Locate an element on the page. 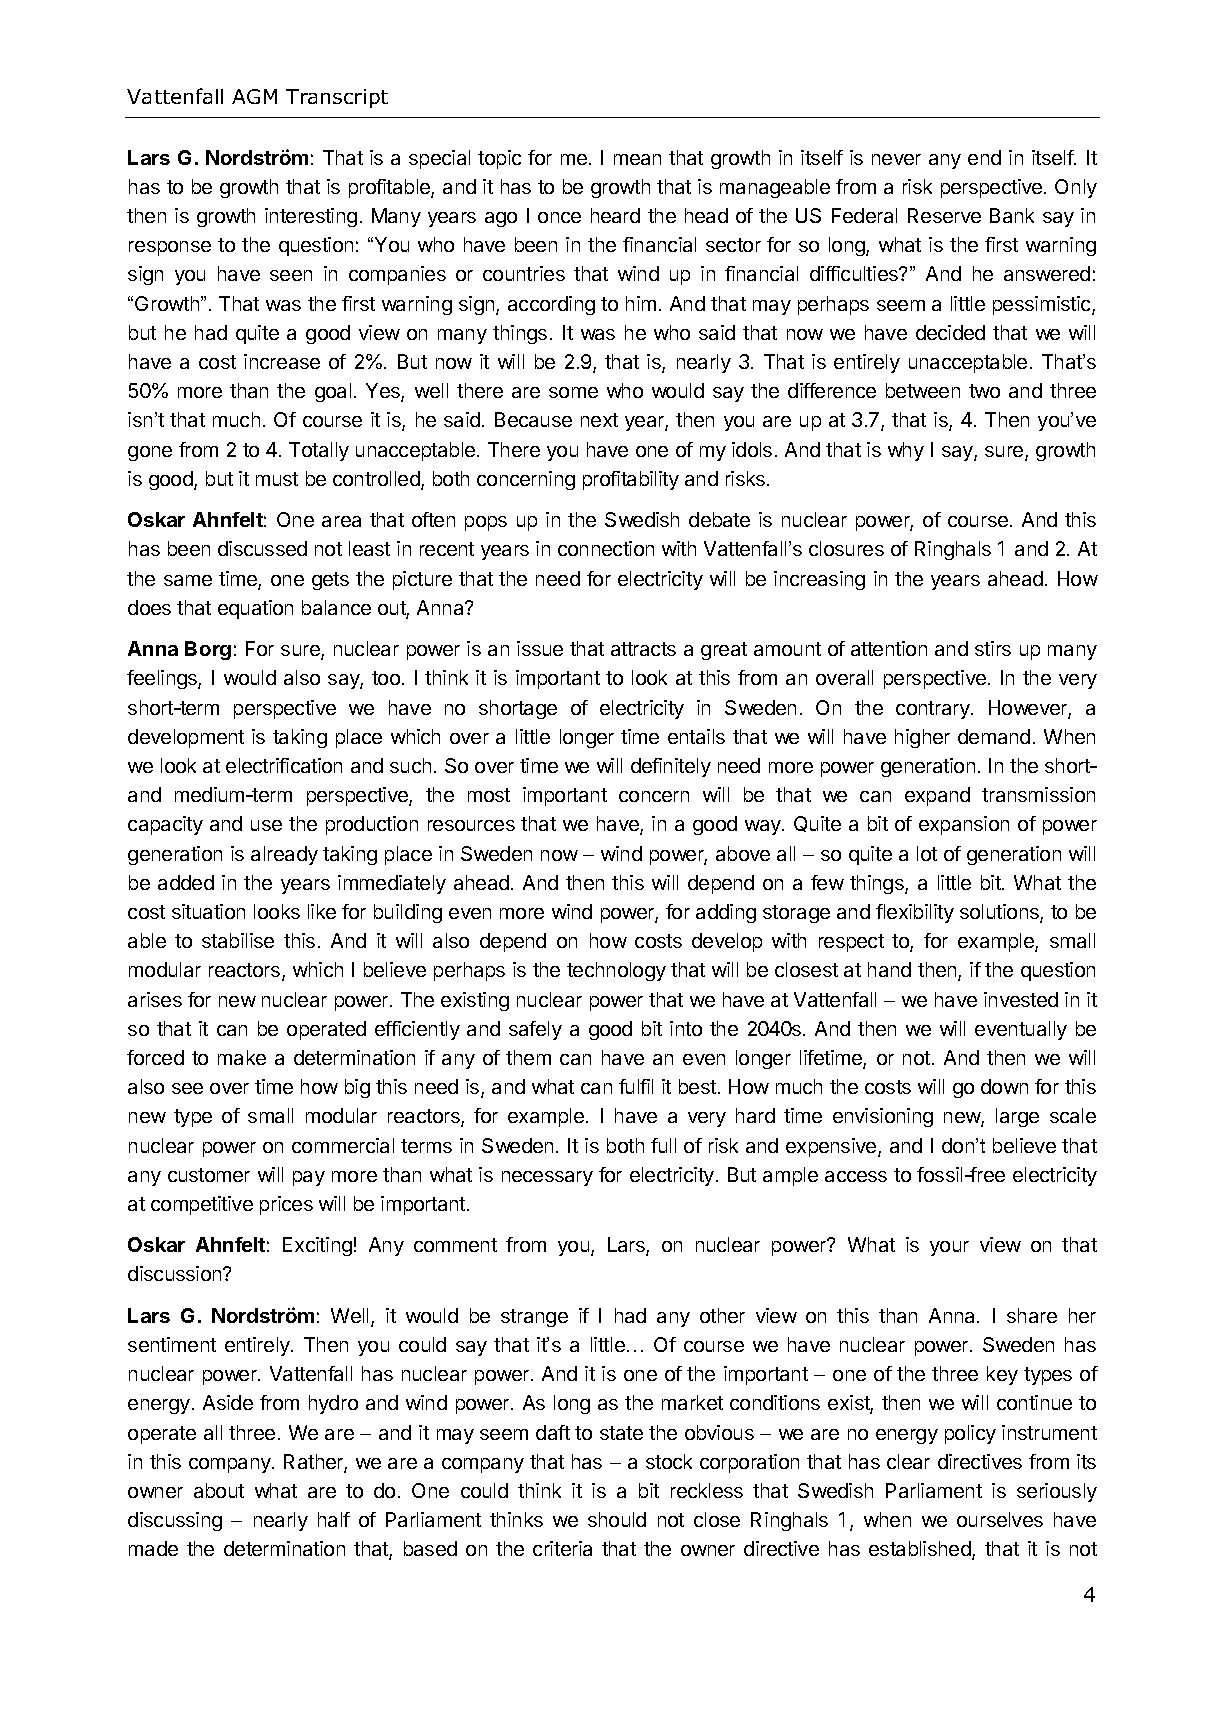 This image has width=1209, height=1710. AGM is located at coordinates (254, 96).
